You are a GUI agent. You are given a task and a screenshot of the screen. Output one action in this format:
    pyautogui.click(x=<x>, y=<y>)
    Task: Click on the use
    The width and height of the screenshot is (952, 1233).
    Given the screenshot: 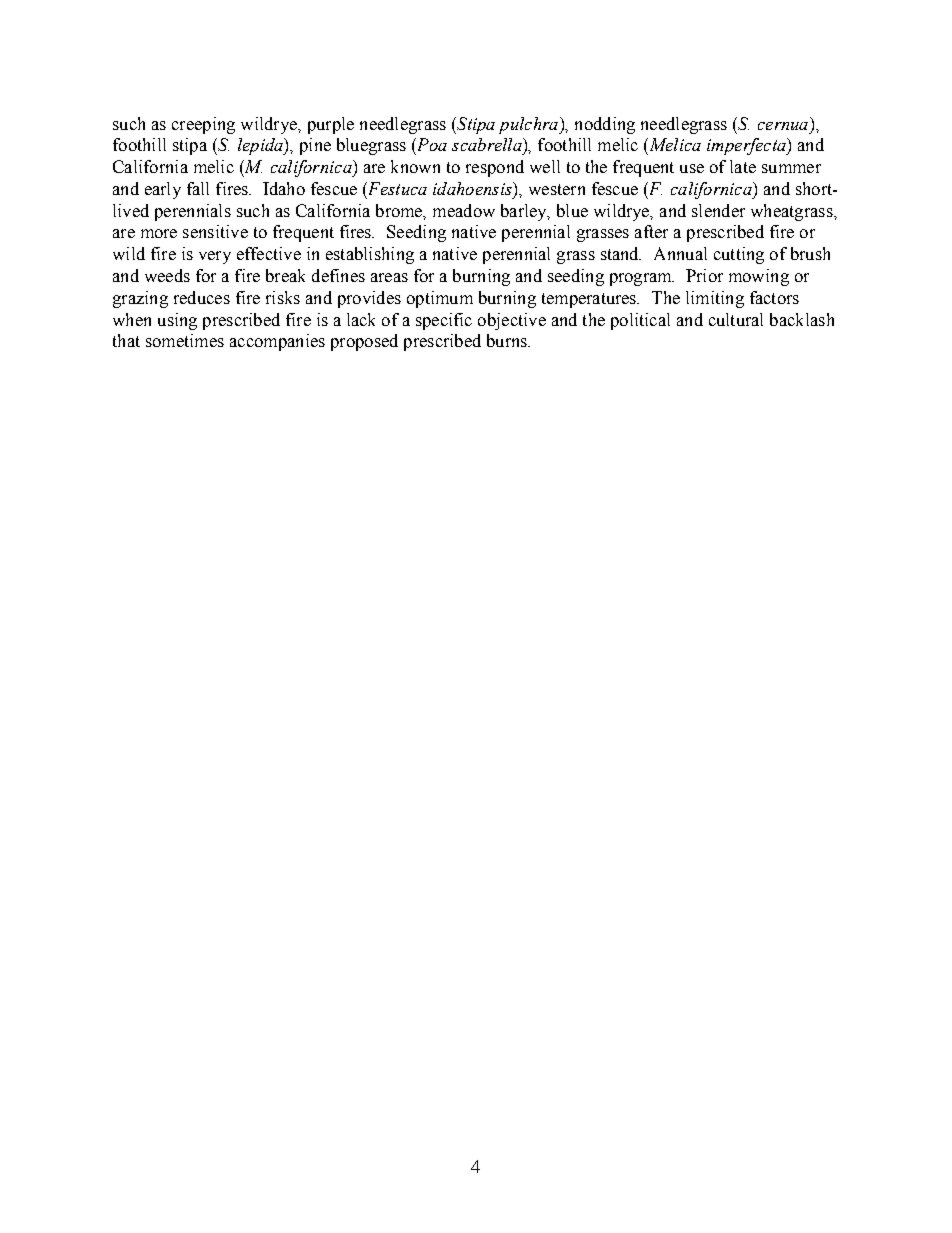 What is the action you would take?
    pyautogui.click(x=692, y=168)
